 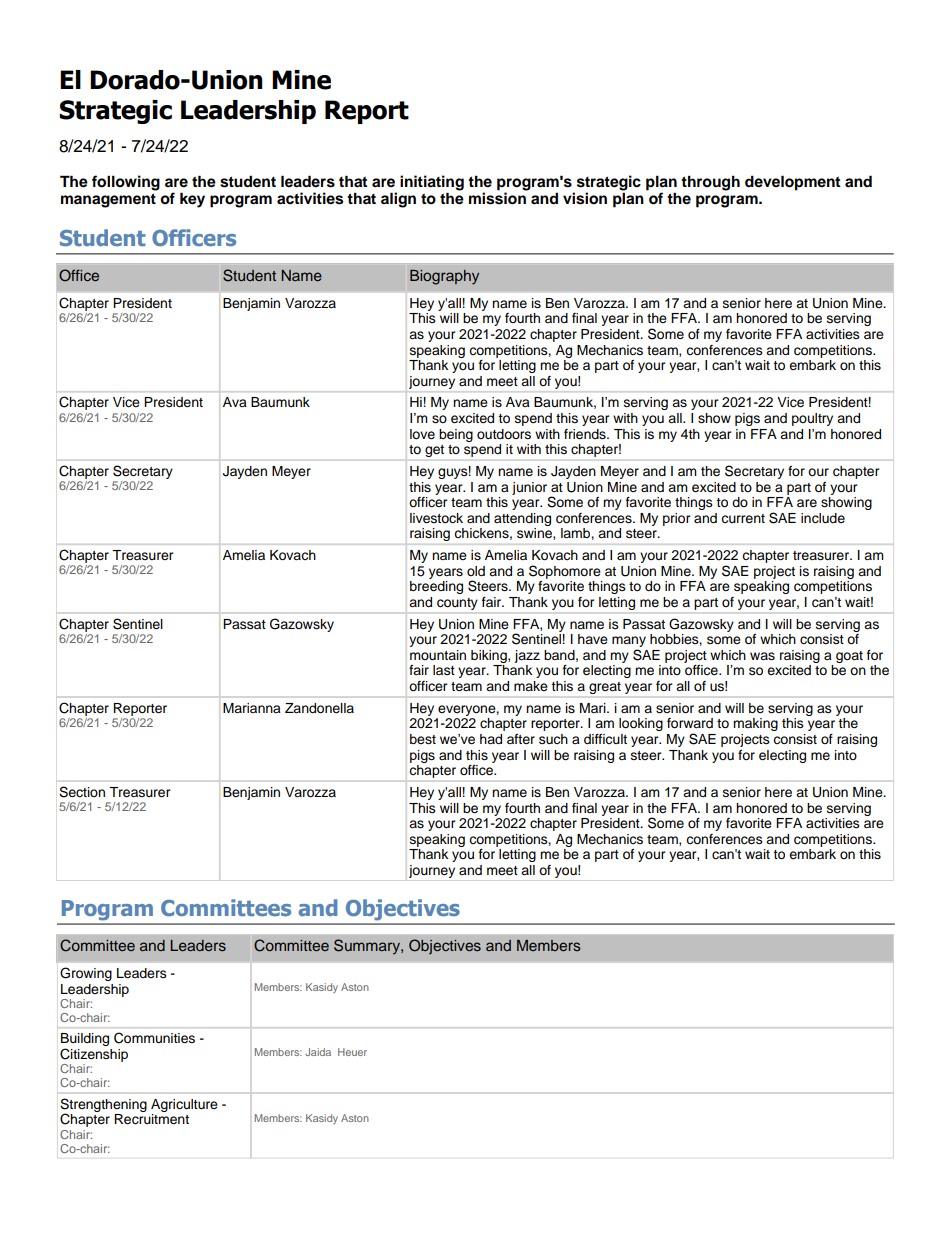 I want to click on mission, so click(x=497, y=198).
